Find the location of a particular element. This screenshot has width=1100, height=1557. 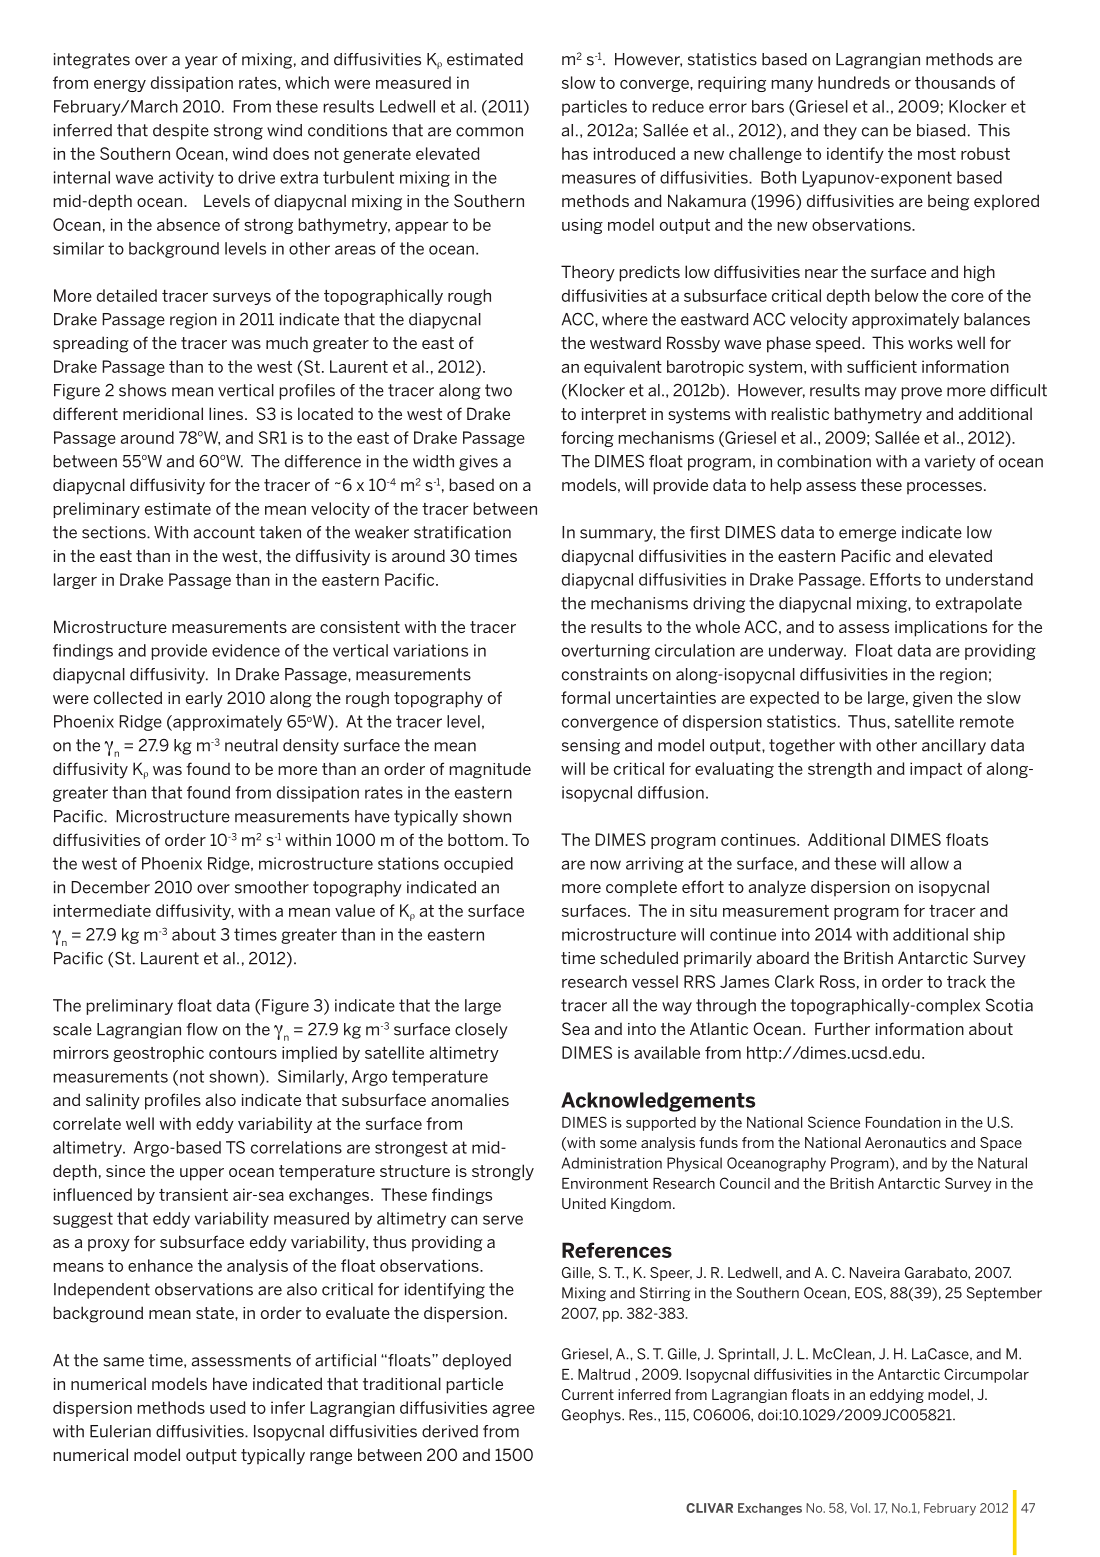

closely is located at coordinates (481, 1031).
